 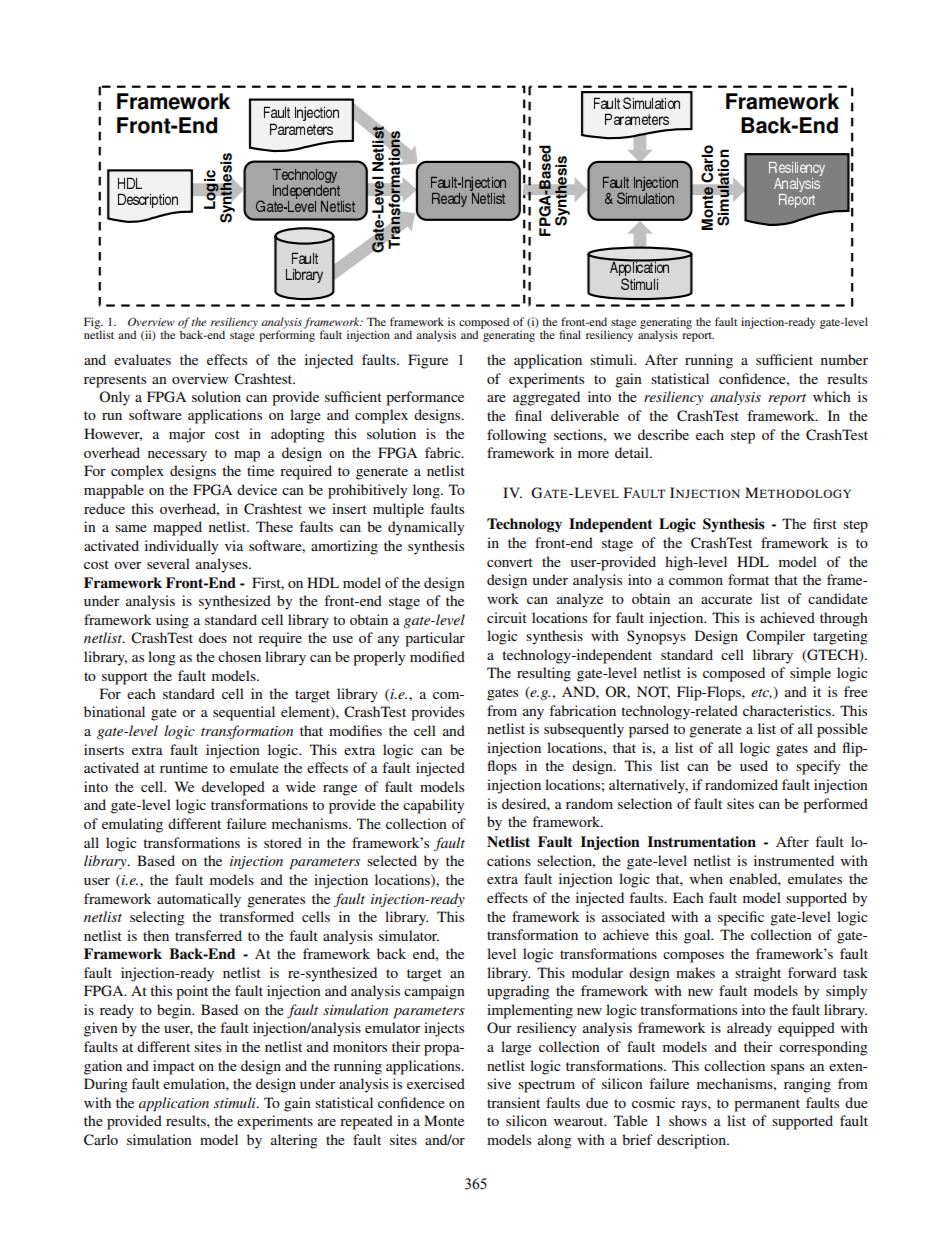 What do you see at coordinates (754, 765) in the document?
I see `used` at bounding box center [754, 765].
